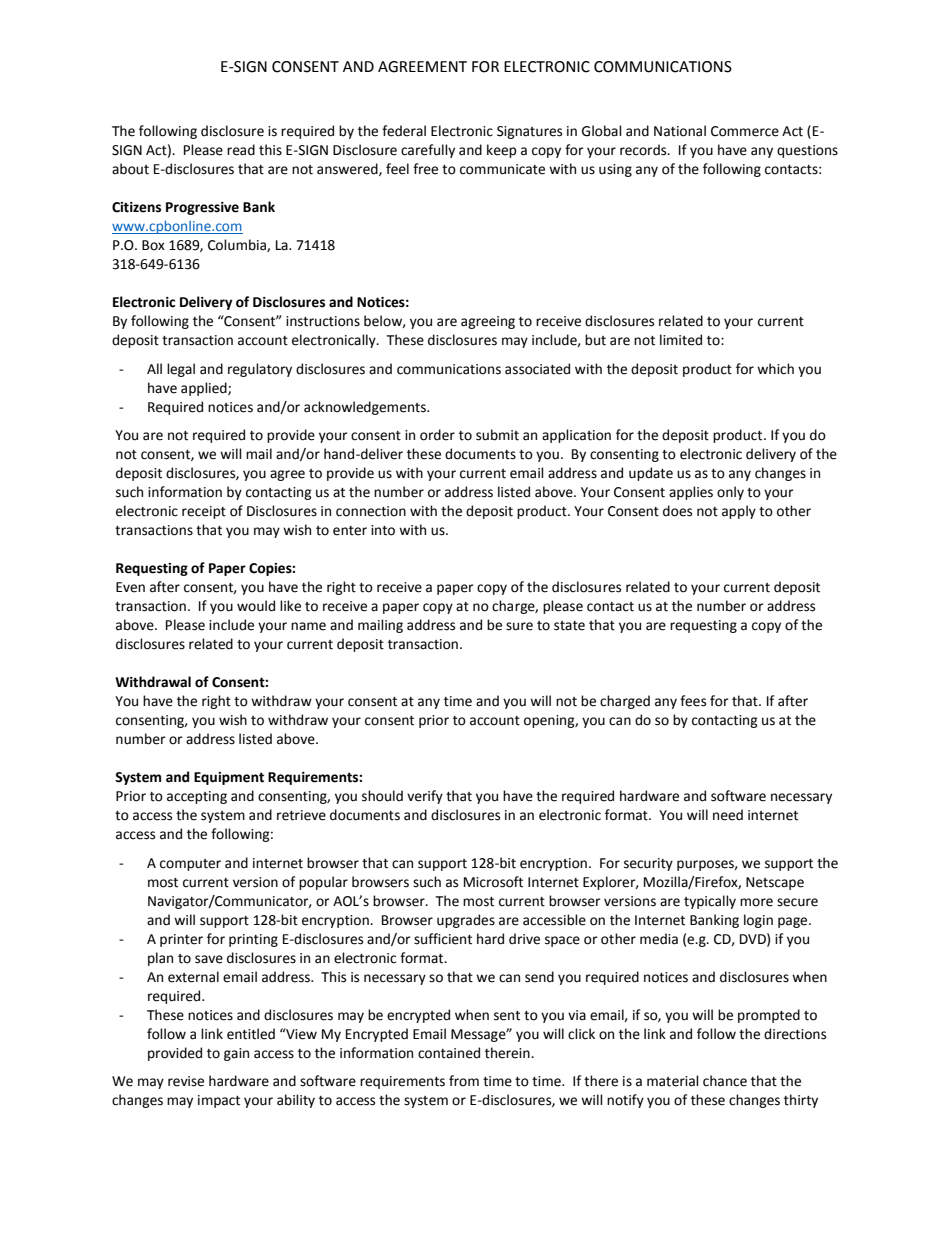  What do you see at coordinates (493, 882) in the screenshot?
I see `Microsoft` at bounding box center [493, 882].
